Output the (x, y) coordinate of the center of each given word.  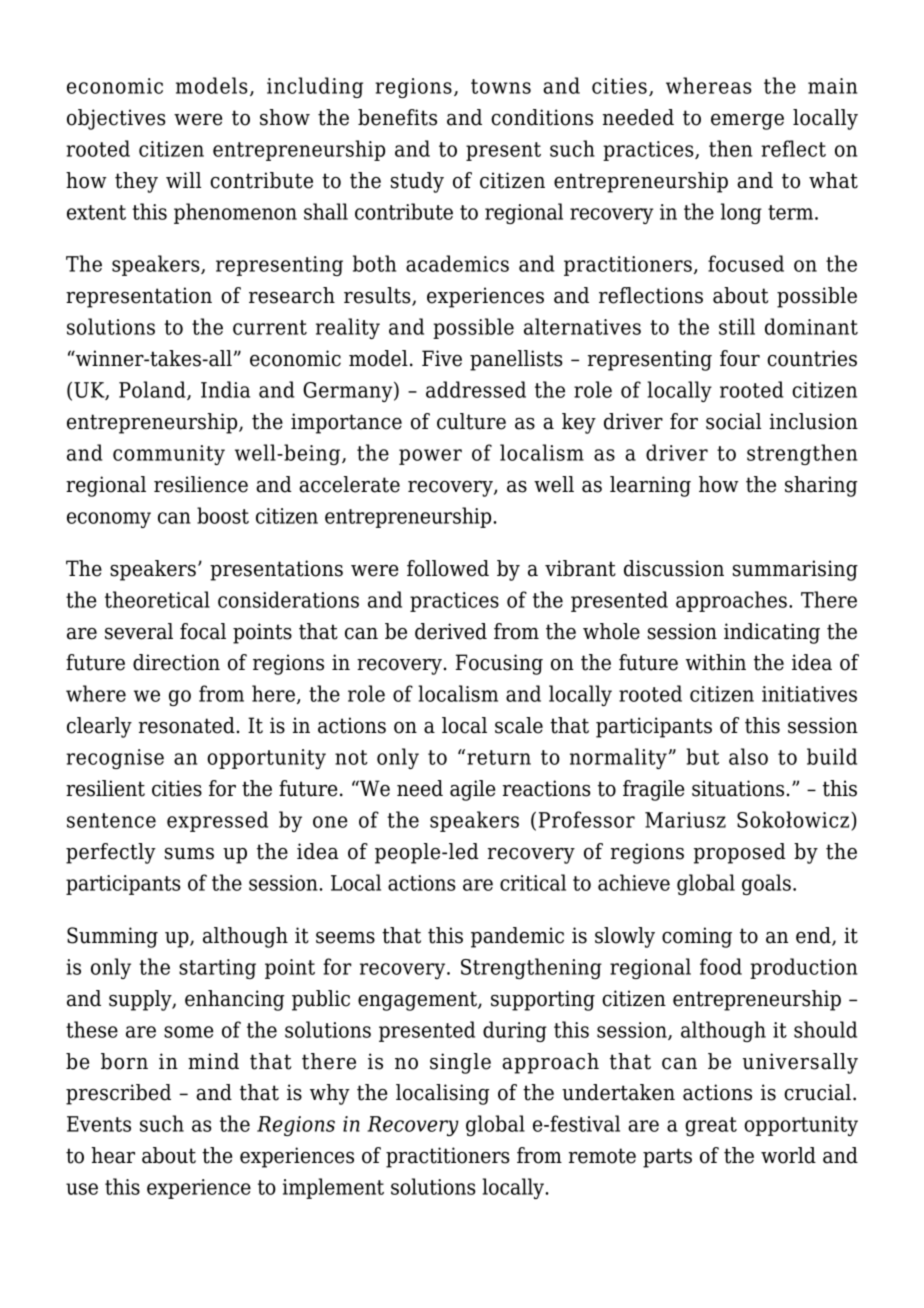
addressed (476, 389)
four (740, 358)
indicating (772, 633)
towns (501, 86)
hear (113, 1155)
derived (451, 631)
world (788, 1155)
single (460, 1063)
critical (533, 882)
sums (189, 854)
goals (766, 884)
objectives (116, 119)
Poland (153, 390)
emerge (747, 122)
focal (203, 631)
